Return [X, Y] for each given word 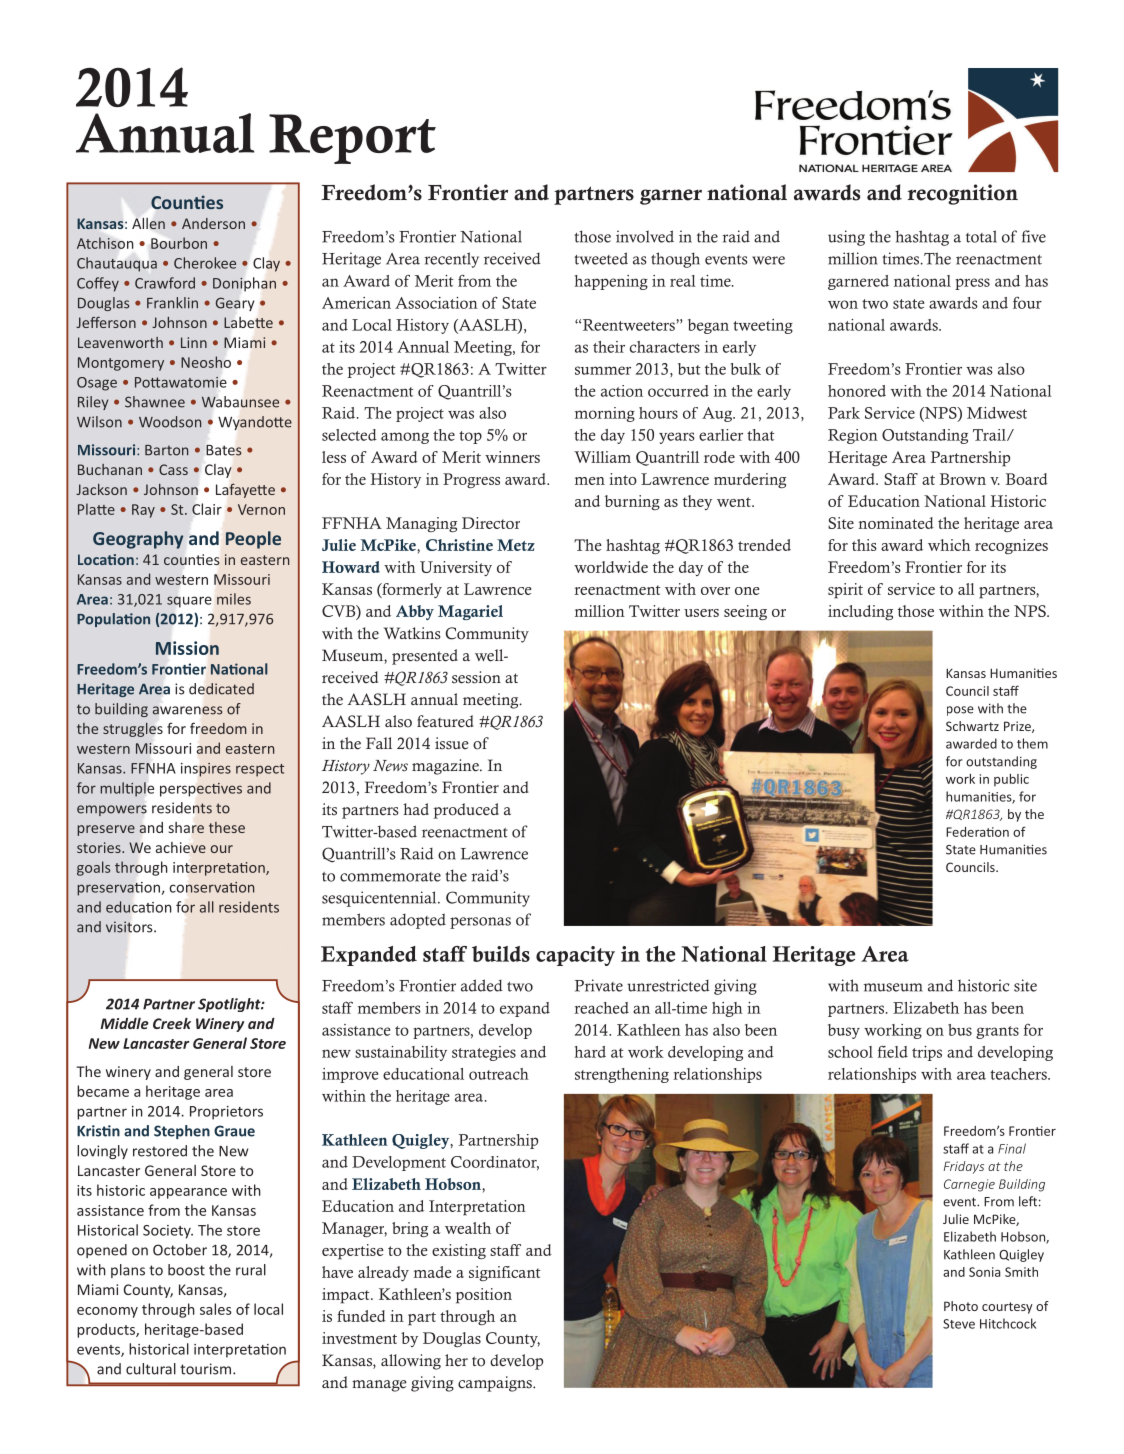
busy [844, 1031]
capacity [575, 956]
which [949, 545]
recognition [963, 194]
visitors [130, 927]
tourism [207, 1369]
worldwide [611, 567]
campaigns [496, 1384]
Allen [148, 223]
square [189, 602]
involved [645, 236]
